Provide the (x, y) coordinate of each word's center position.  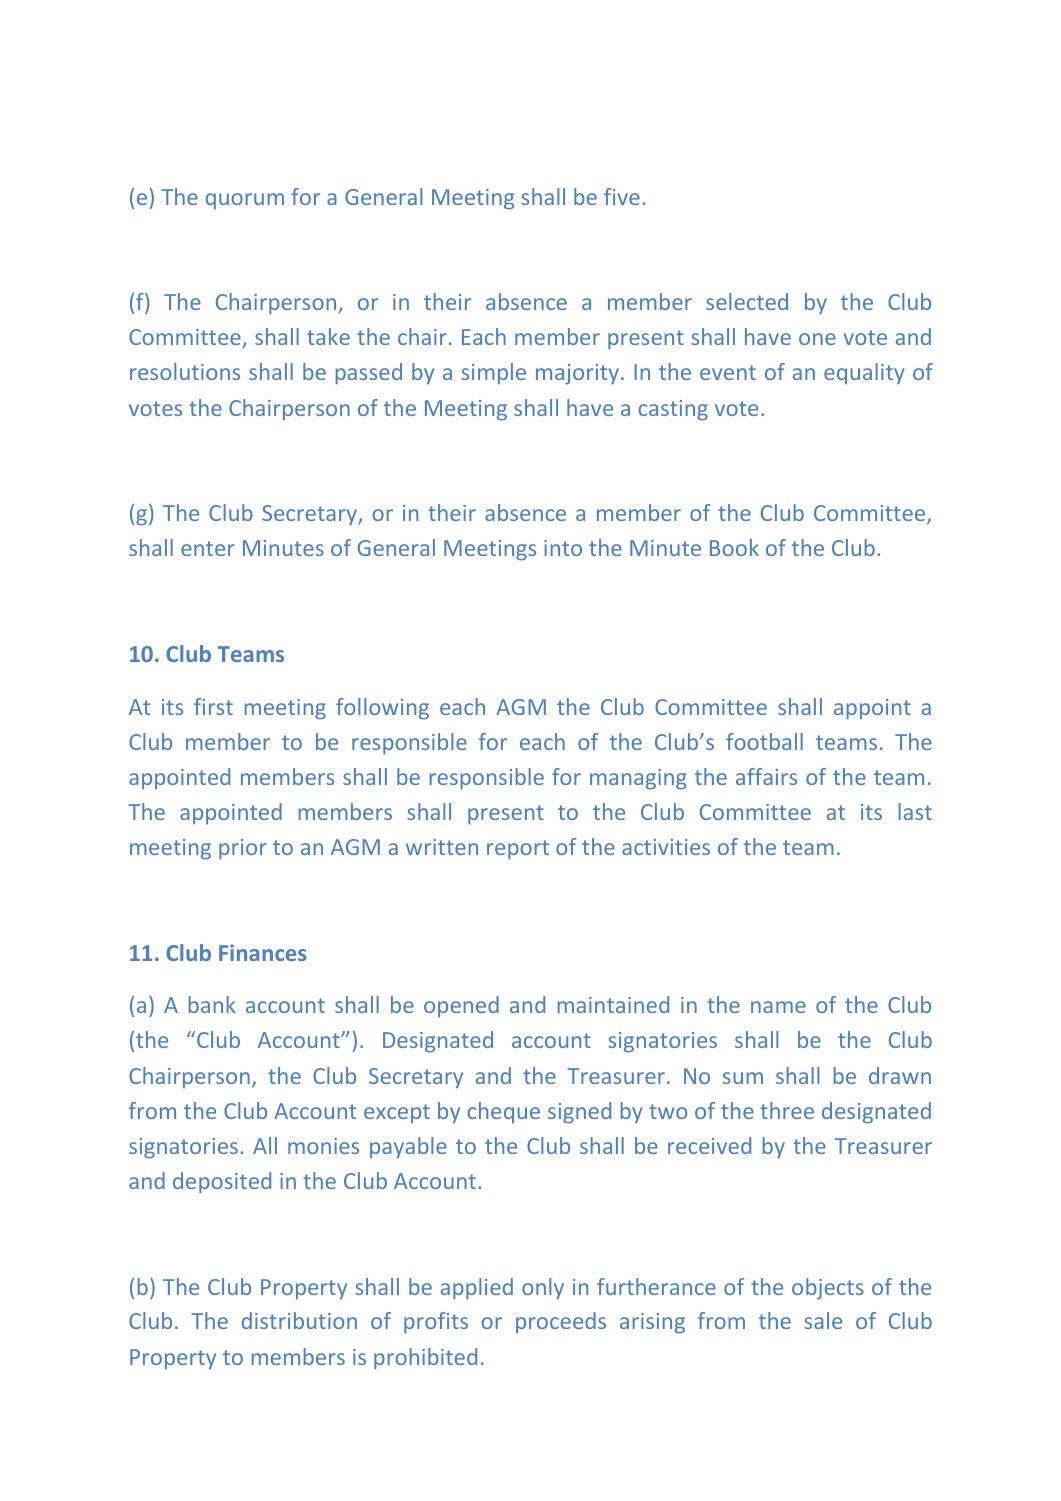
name (778, 1007)
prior (243, 849)
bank (212, 1004)
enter (208, 548)
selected (747, 301)
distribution (299, 1320)
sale (823, 1320)
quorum (245, 201)
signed (579, 1113)
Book (734, 547)
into (563, 548)
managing (638, 779)
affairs (766, 776)
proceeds (561, 1323)
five (622, 196)
